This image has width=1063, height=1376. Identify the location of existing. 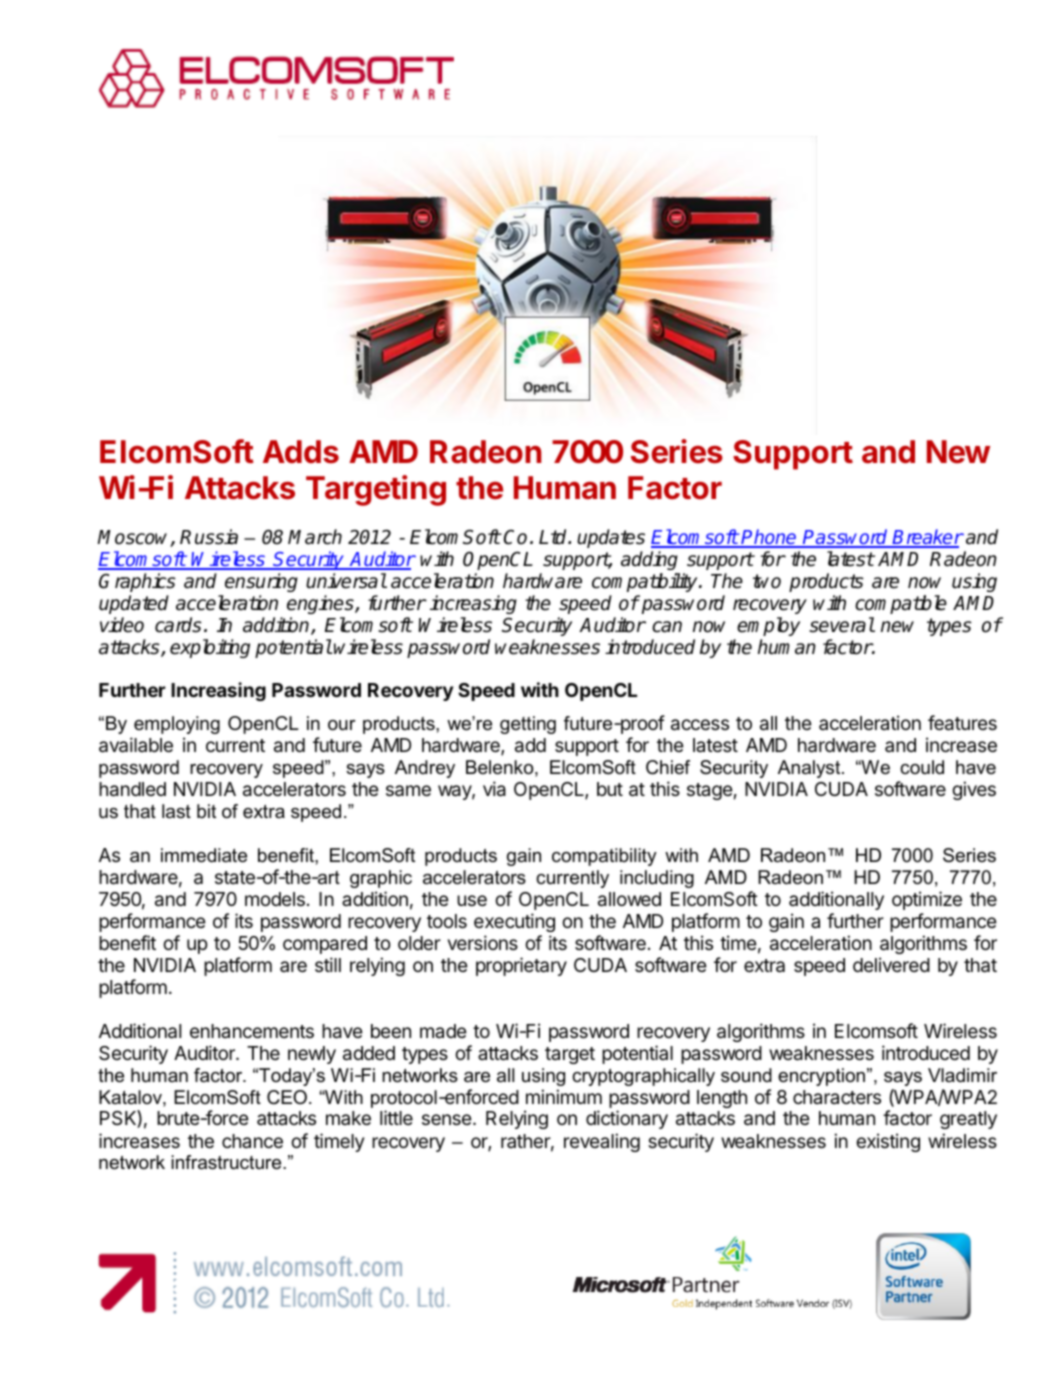
(888, 1142).
